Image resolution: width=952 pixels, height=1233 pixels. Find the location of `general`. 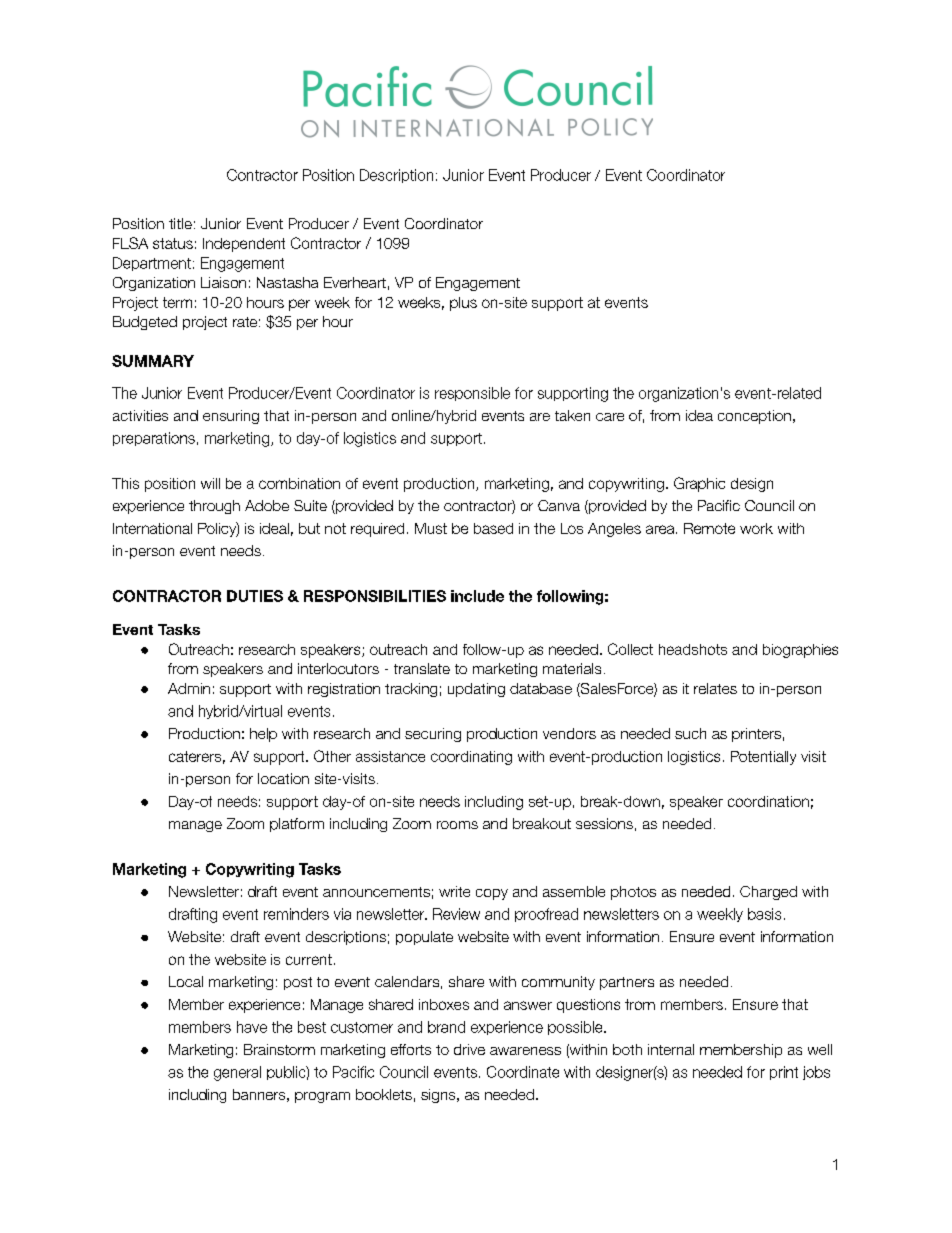

general is located at coordinates (237, 1073).
